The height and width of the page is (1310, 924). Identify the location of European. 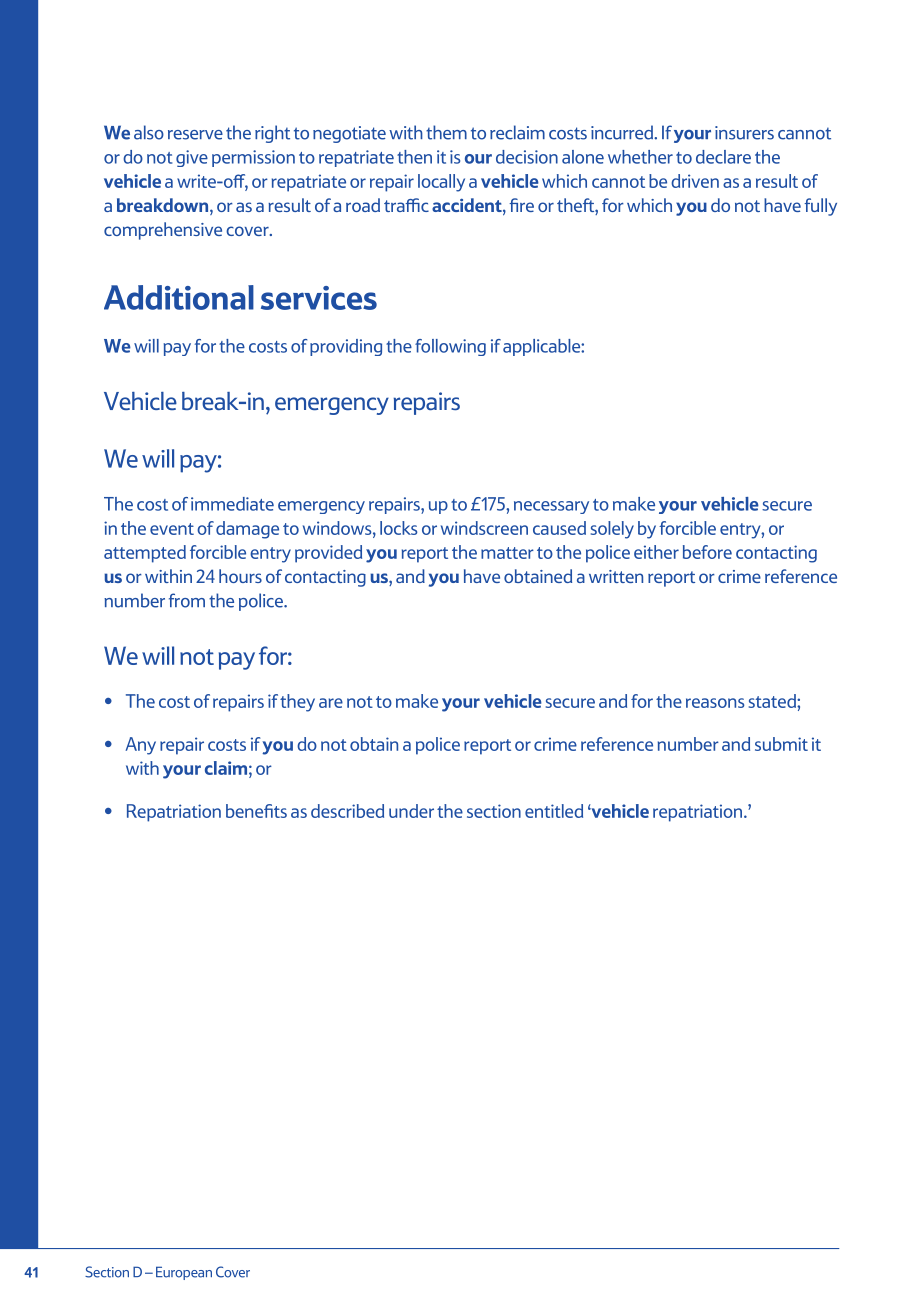
(184, 1273).
